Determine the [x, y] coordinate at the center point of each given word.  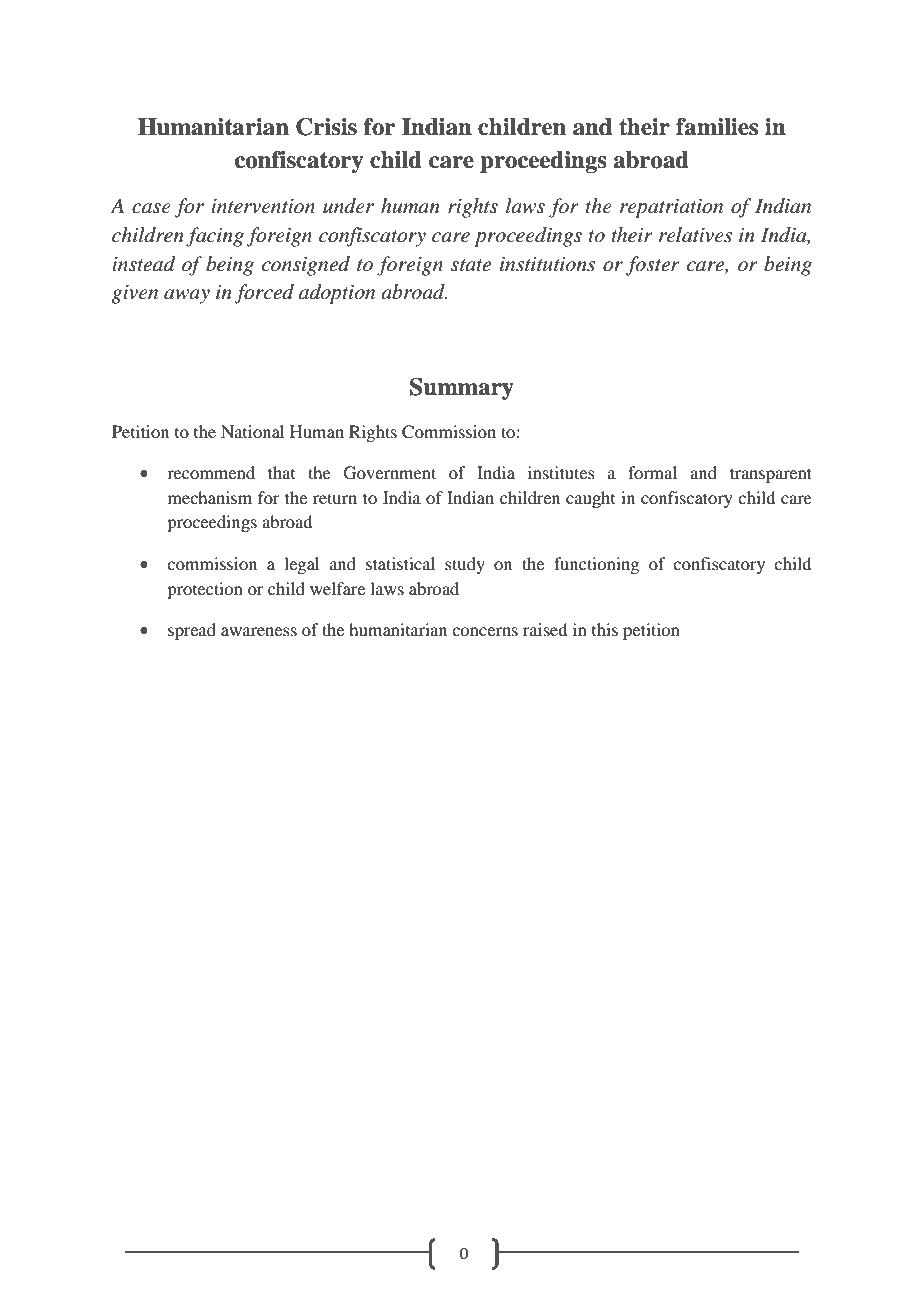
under [348, 206]
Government [390, 473]
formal [652, 472]
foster [653, 266]
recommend [211, 472]
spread [192, 631]
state [471, 265]
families [717, 127]
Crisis [326, 127]
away [187, 296]
